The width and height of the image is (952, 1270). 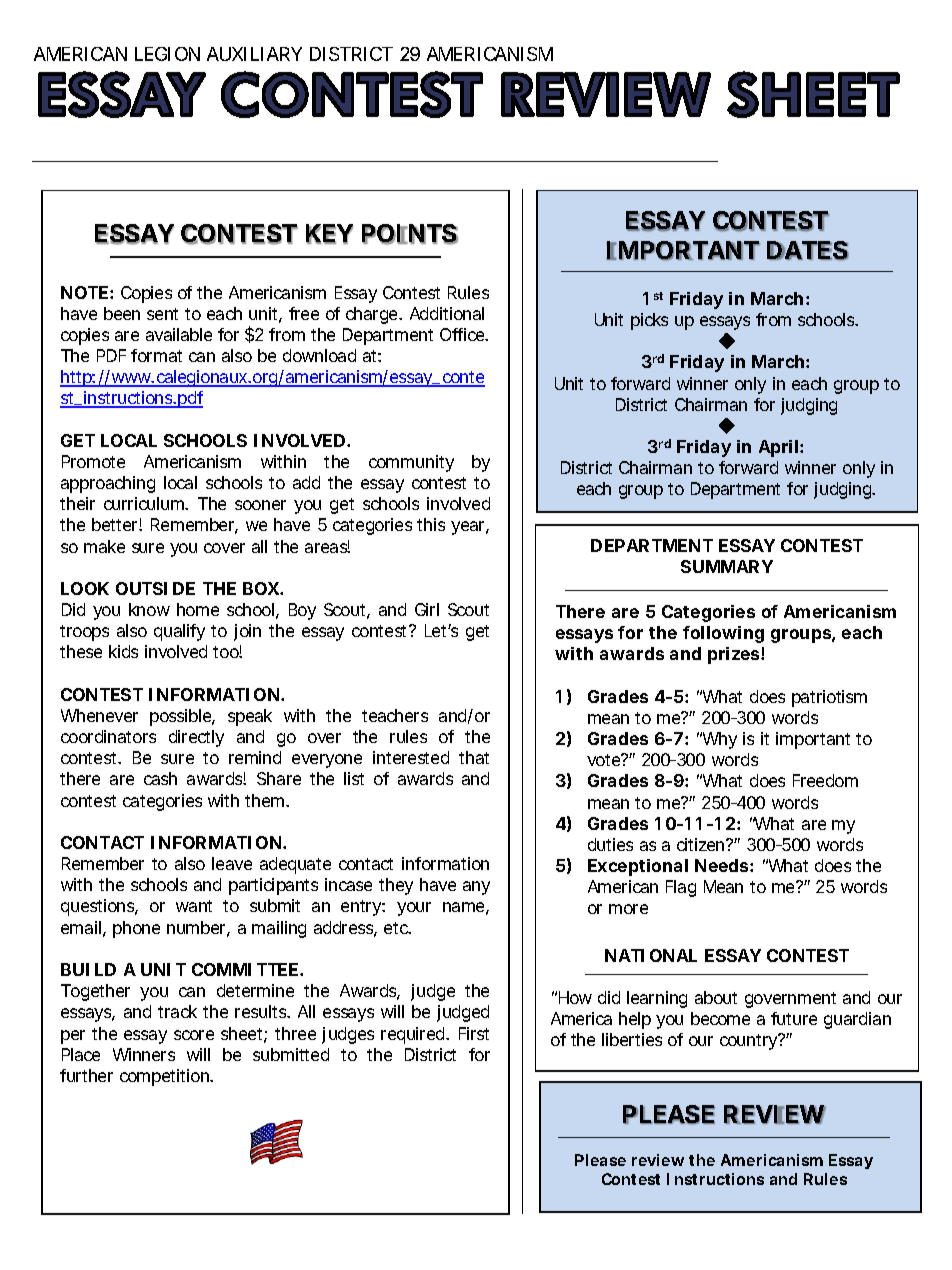 I want to click on picks, so click(x=649, y=321).
